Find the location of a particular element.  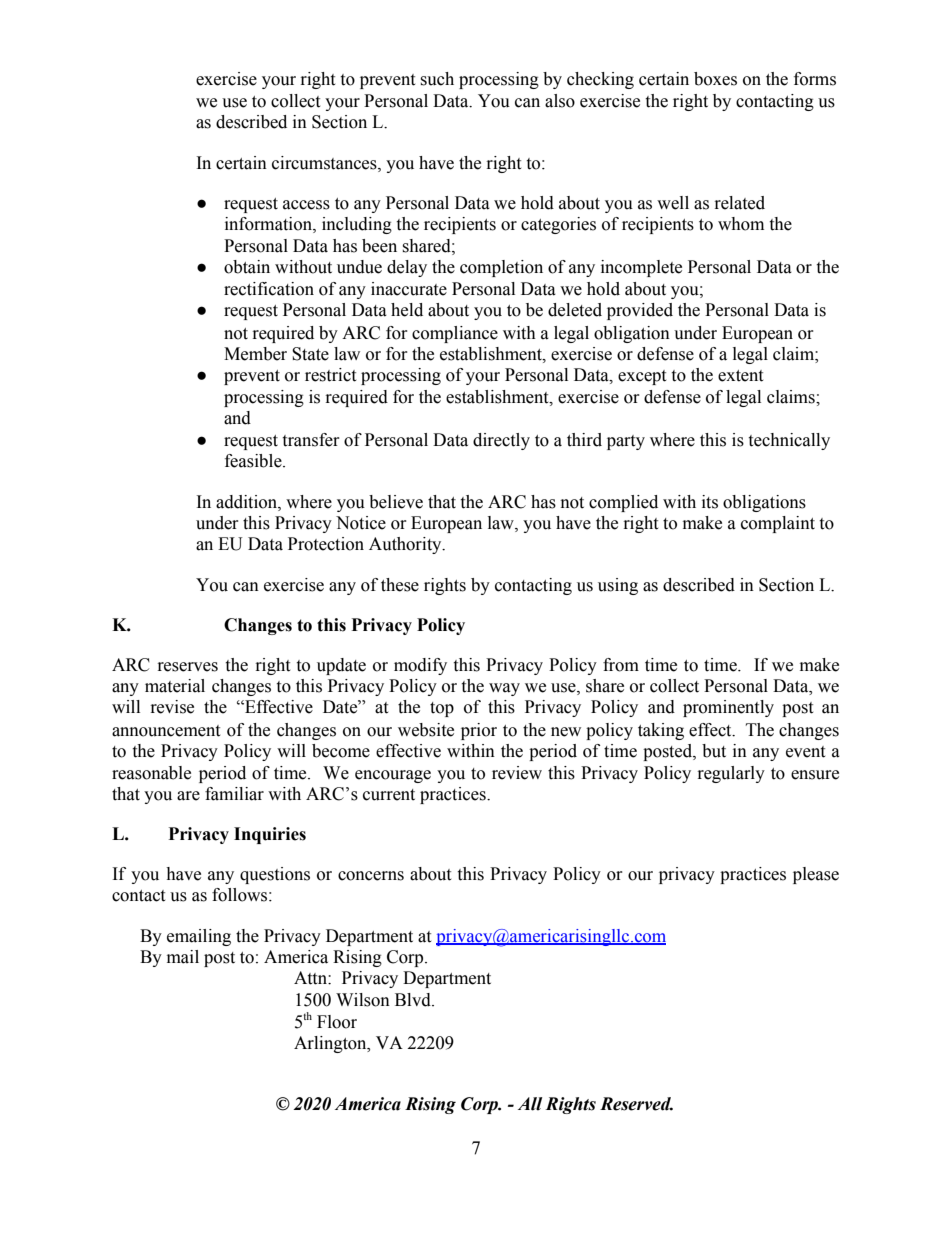

its is located at coordinates (710, 502).
